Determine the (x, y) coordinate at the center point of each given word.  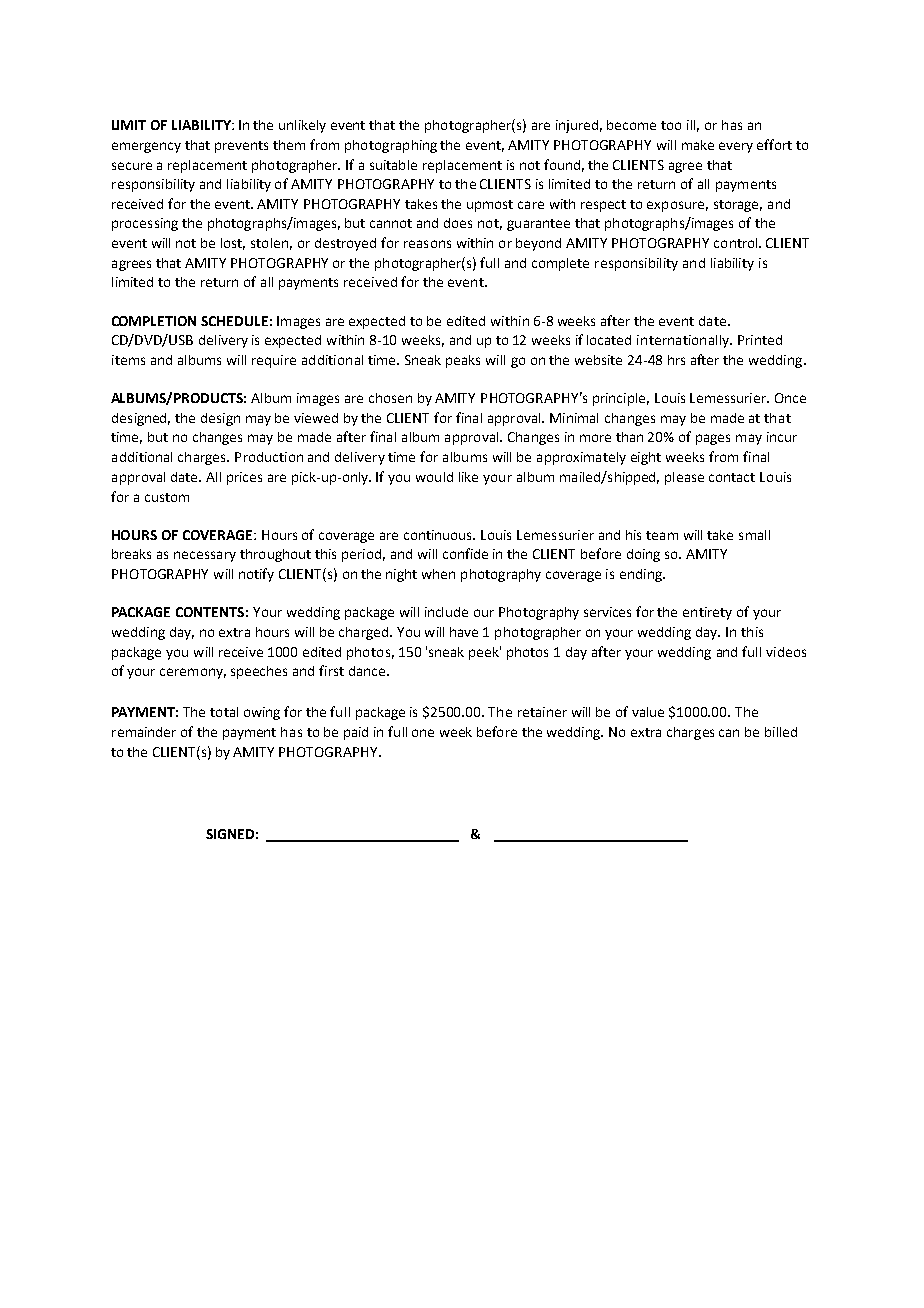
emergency (146, 147)
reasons (427, 244)
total (224, 712)
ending (642, 575)
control (737, 243)
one (423, 733)
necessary (205, 556)
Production (269, 457)
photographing (391, 146)
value (648, 712)
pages (713, 439)
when (438, 574)
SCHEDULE (234, 321)
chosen (390, 398)
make (698, 145)
